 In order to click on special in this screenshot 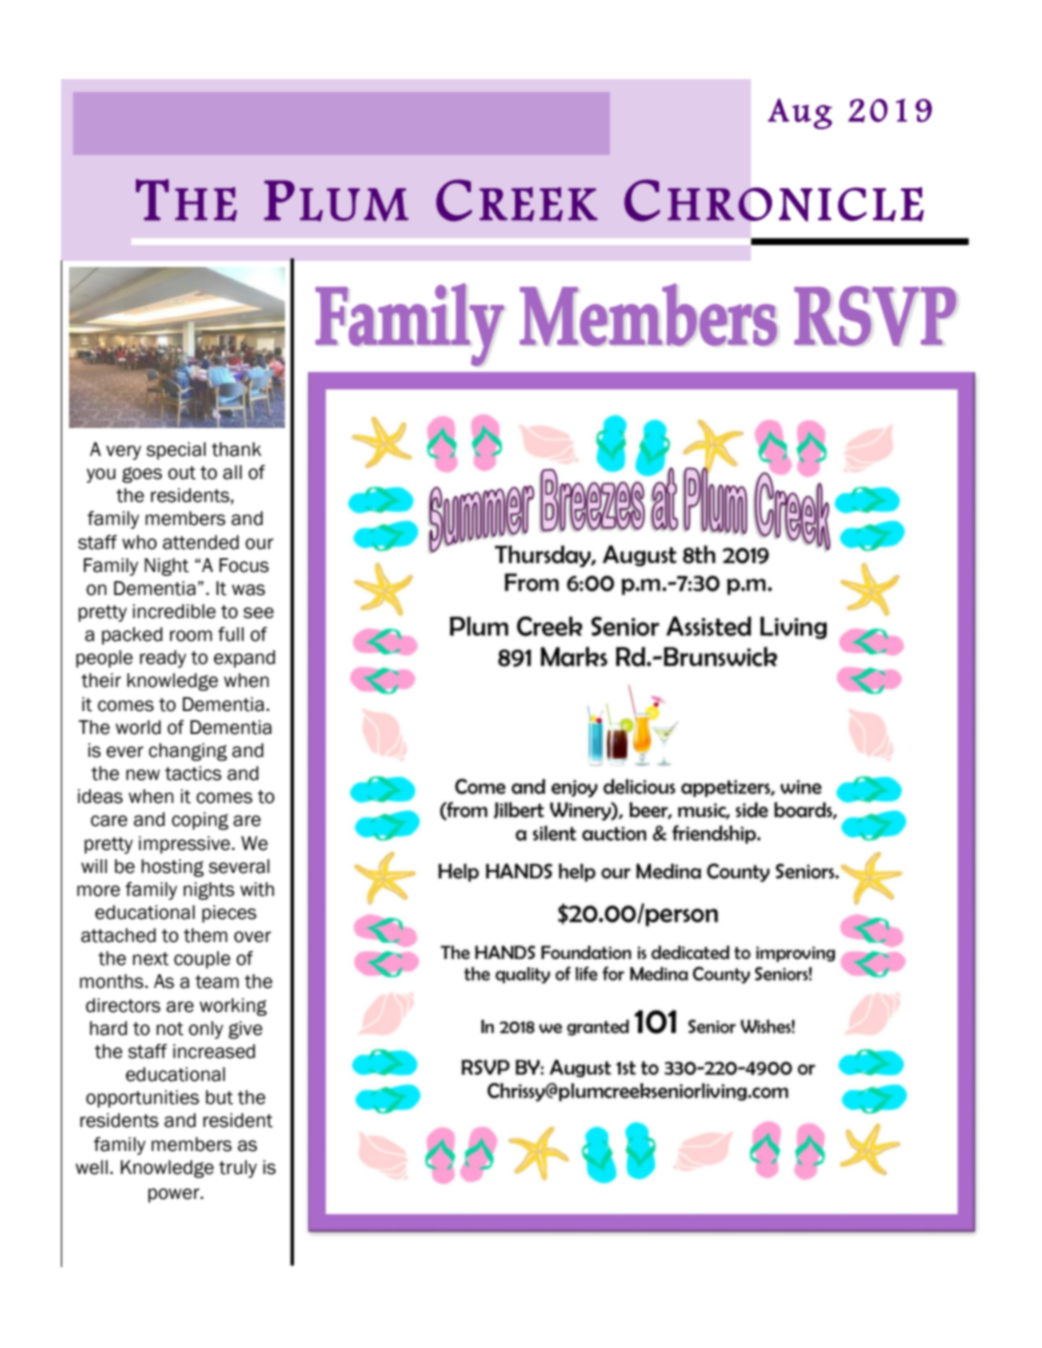, I will do `click(176, 451)`.
